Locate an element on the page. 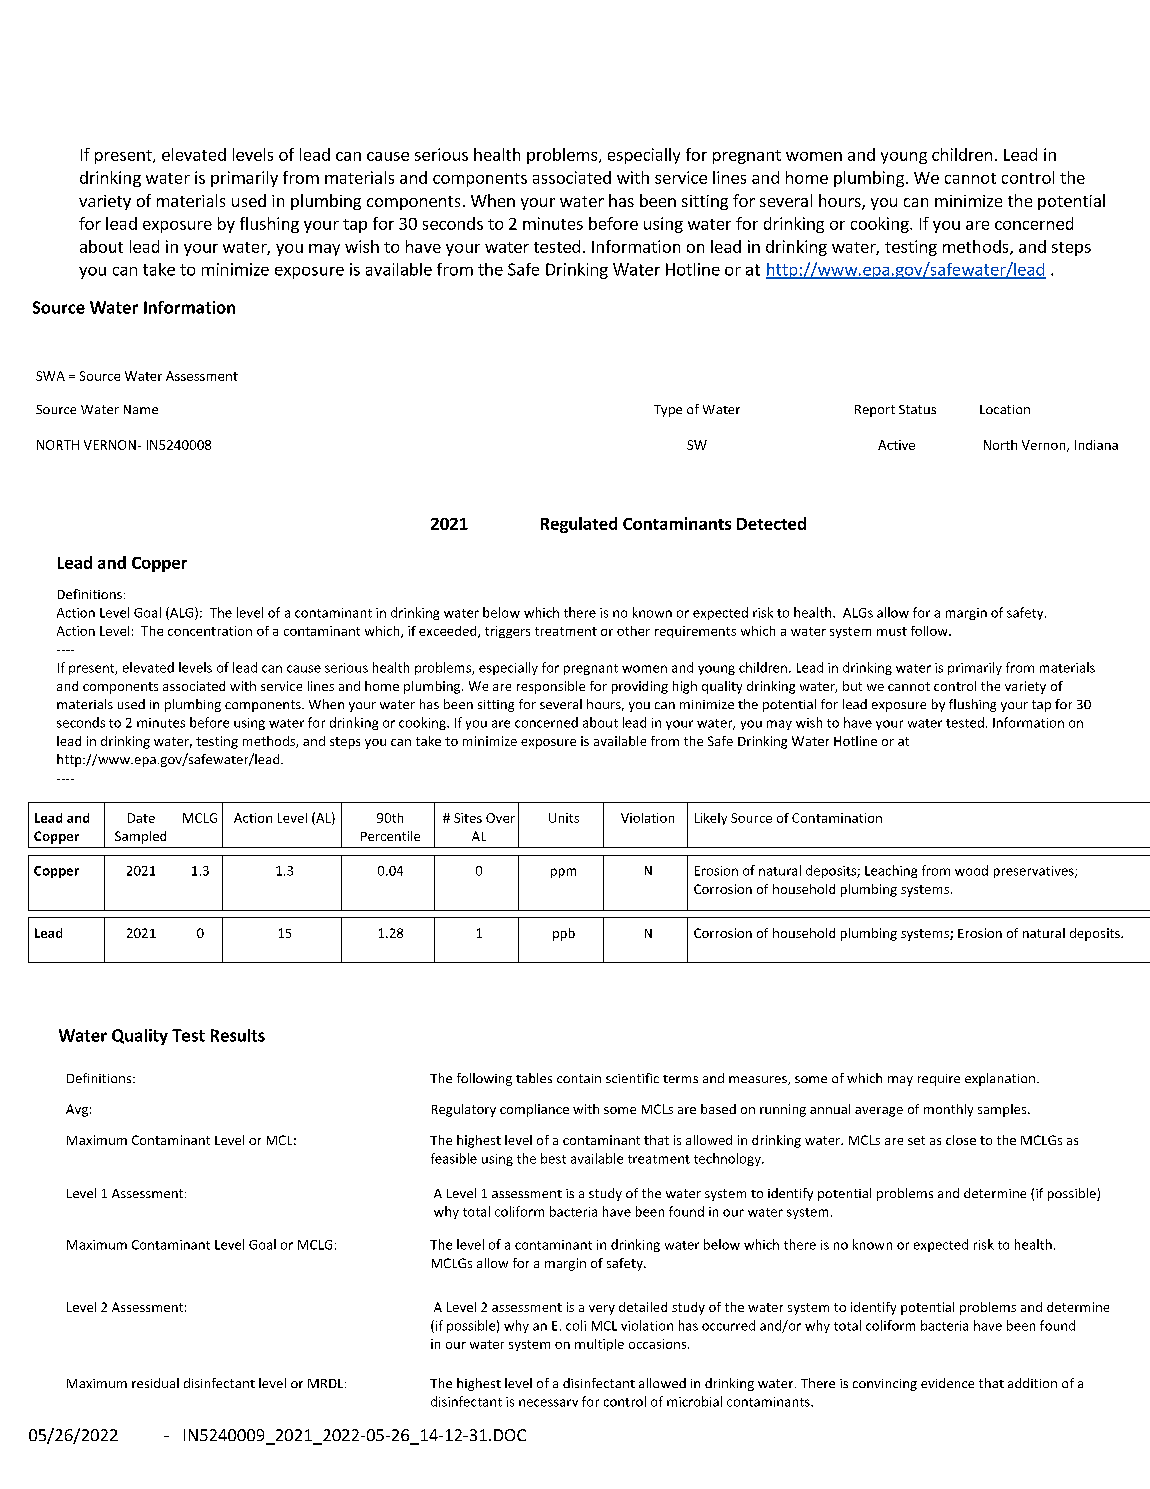 Image resolution: width=1150 pixels, height=1489 pixels. multiple is located at coordinates (599, 1345).
